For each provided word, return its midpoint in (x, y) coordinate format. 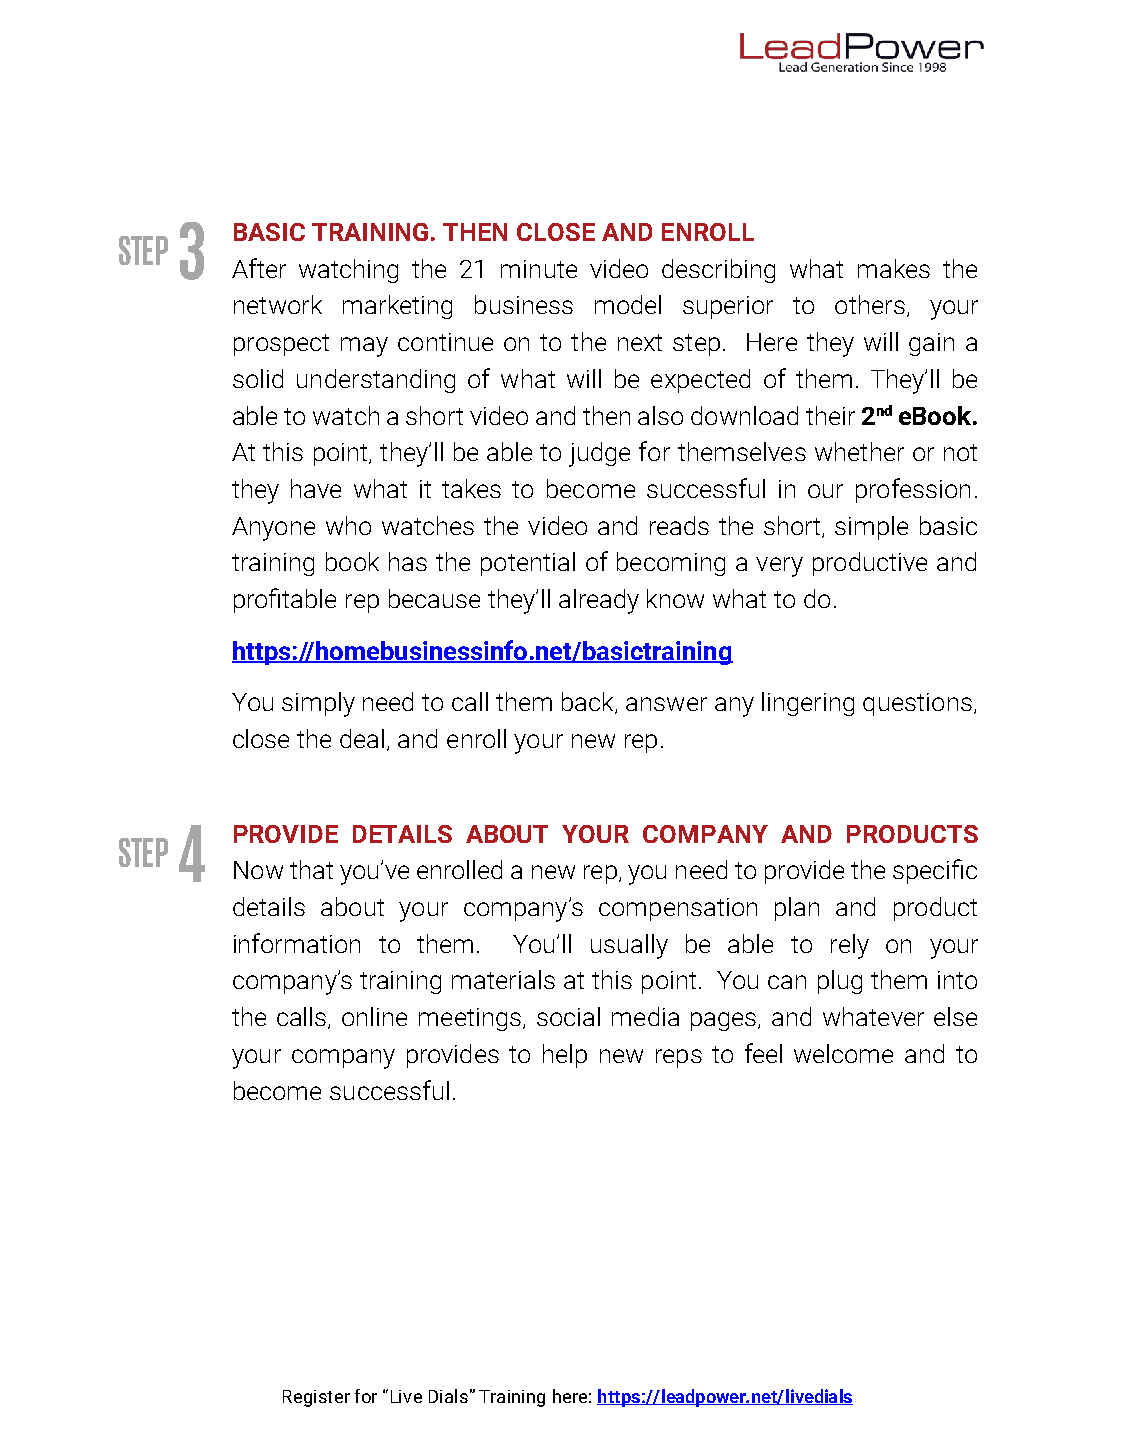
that (311, 869)
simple (871, 528)
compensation (678, 909)
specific (935, 871)
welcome (843, 1053)
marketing (397, 307)
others (870, 304)
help (565, 1056)
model (628, 304)
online (374, 1016)
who (348, 525)
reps (679, 1058)
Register (316, 1398)
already (599, 601)
